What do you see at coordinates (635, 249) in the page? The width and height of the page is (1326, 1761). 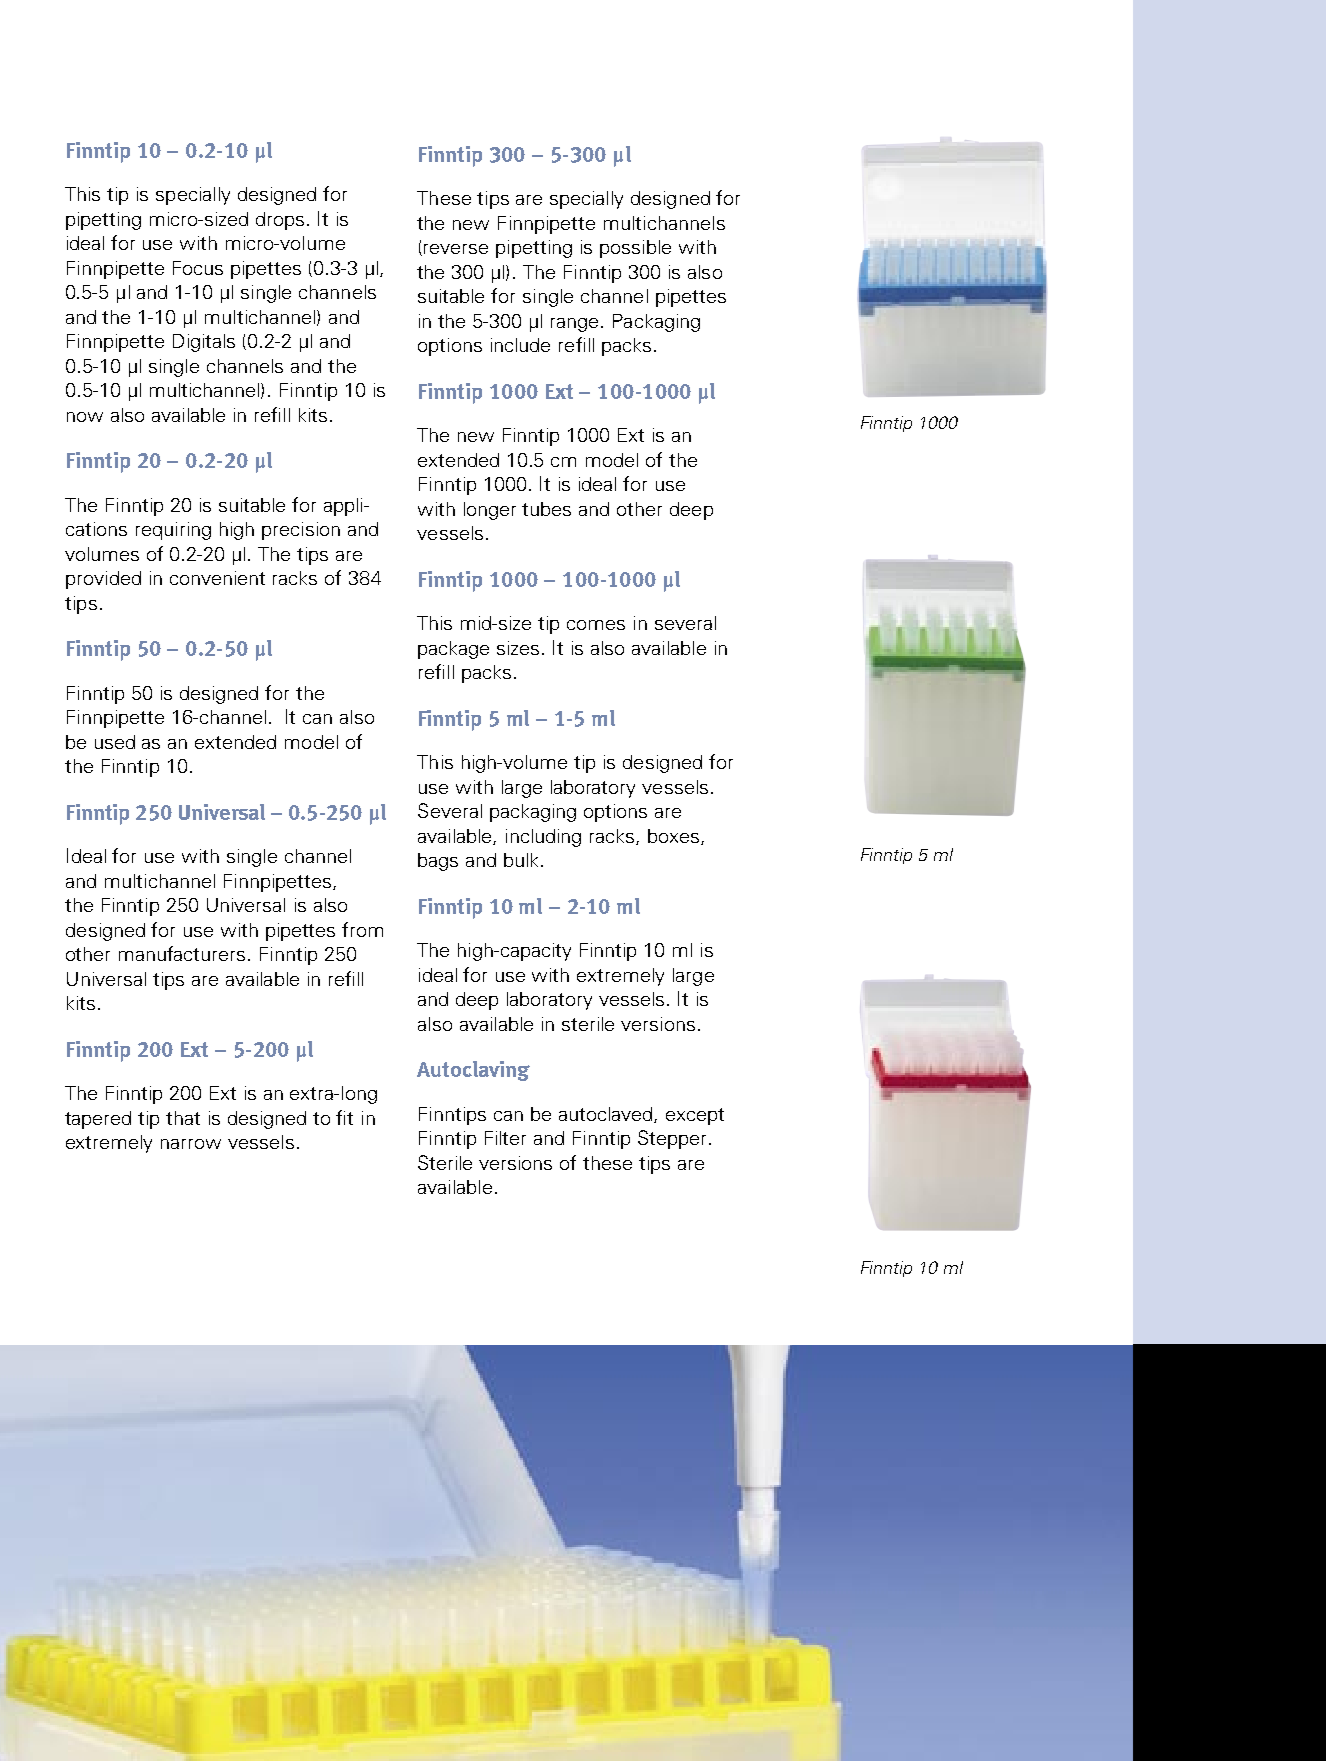 I see `possible` at bounding box center [635, 249].
